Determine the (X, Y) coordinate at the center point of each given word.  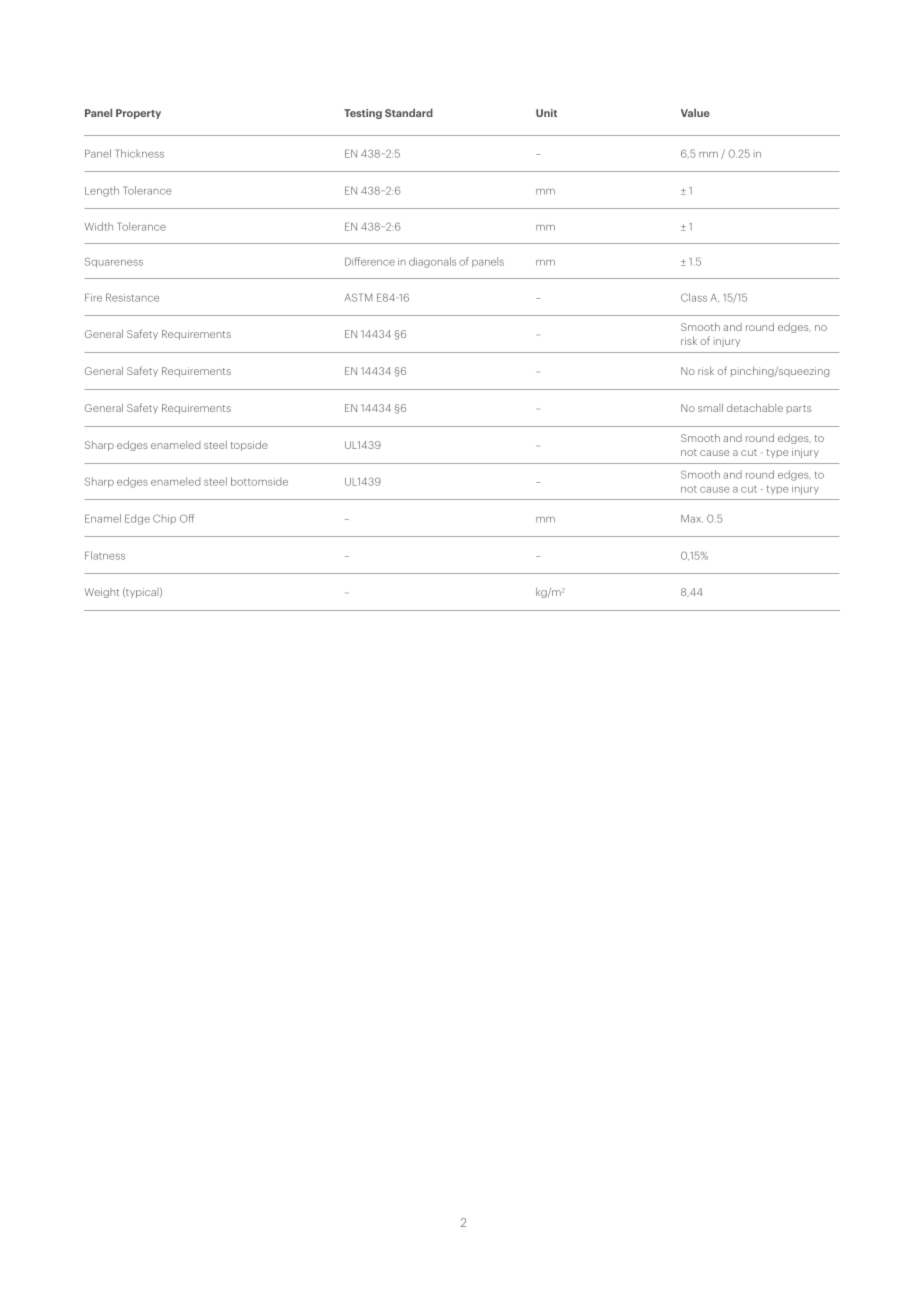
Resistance (132, 297)
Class (694, 297)
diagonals (432, 262)
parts (799, 409)
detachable (755, 408)
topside (249, 446)
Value (695, 113)
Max (691, 519)
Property (138, 114)
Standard (409, 113)
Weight (102, 593)
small (710, 408)
